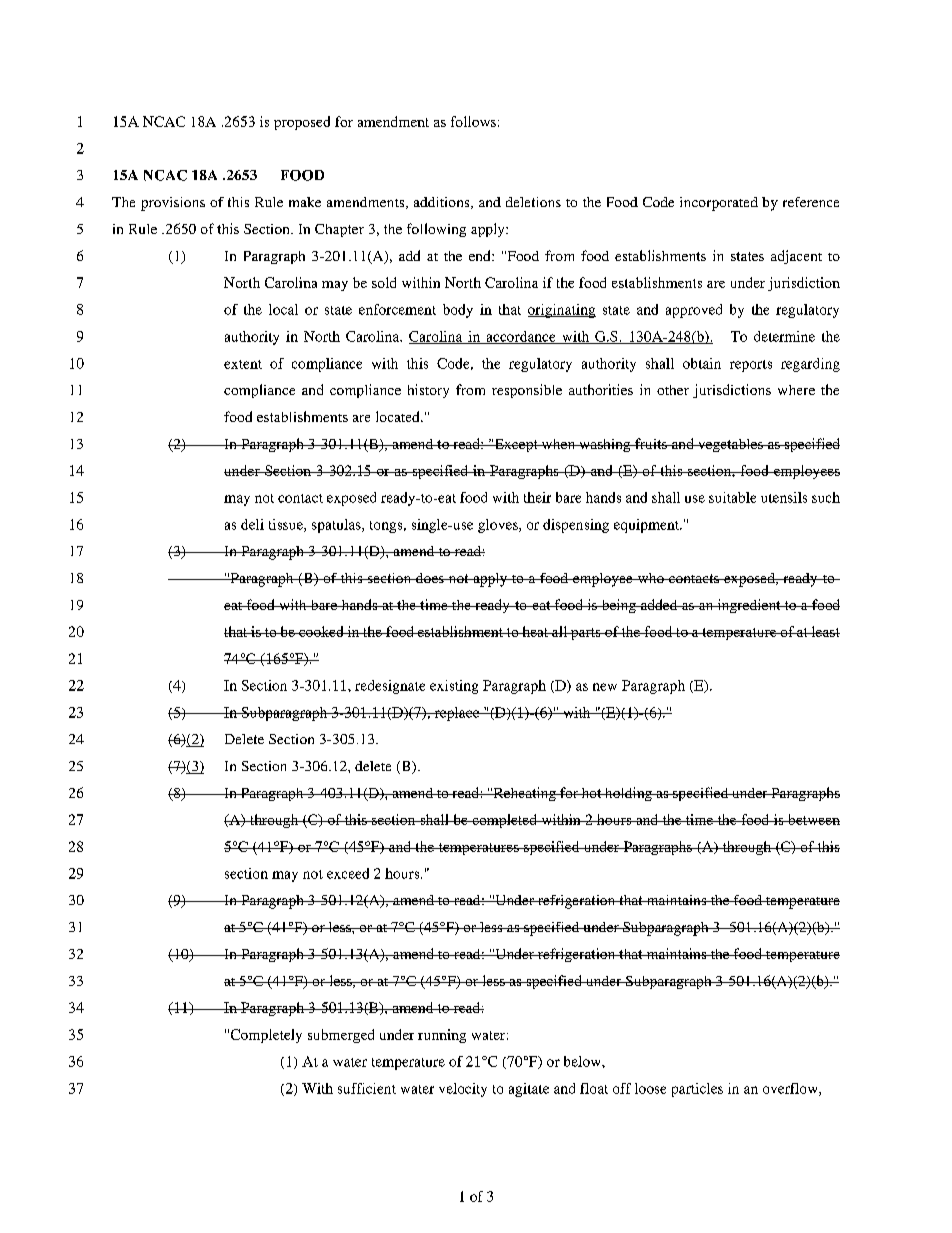 This page has width=952, height=1233. What do you see at coordinates (504, 821) in the page?
I see `completed` at bounding box center [504, 821].
